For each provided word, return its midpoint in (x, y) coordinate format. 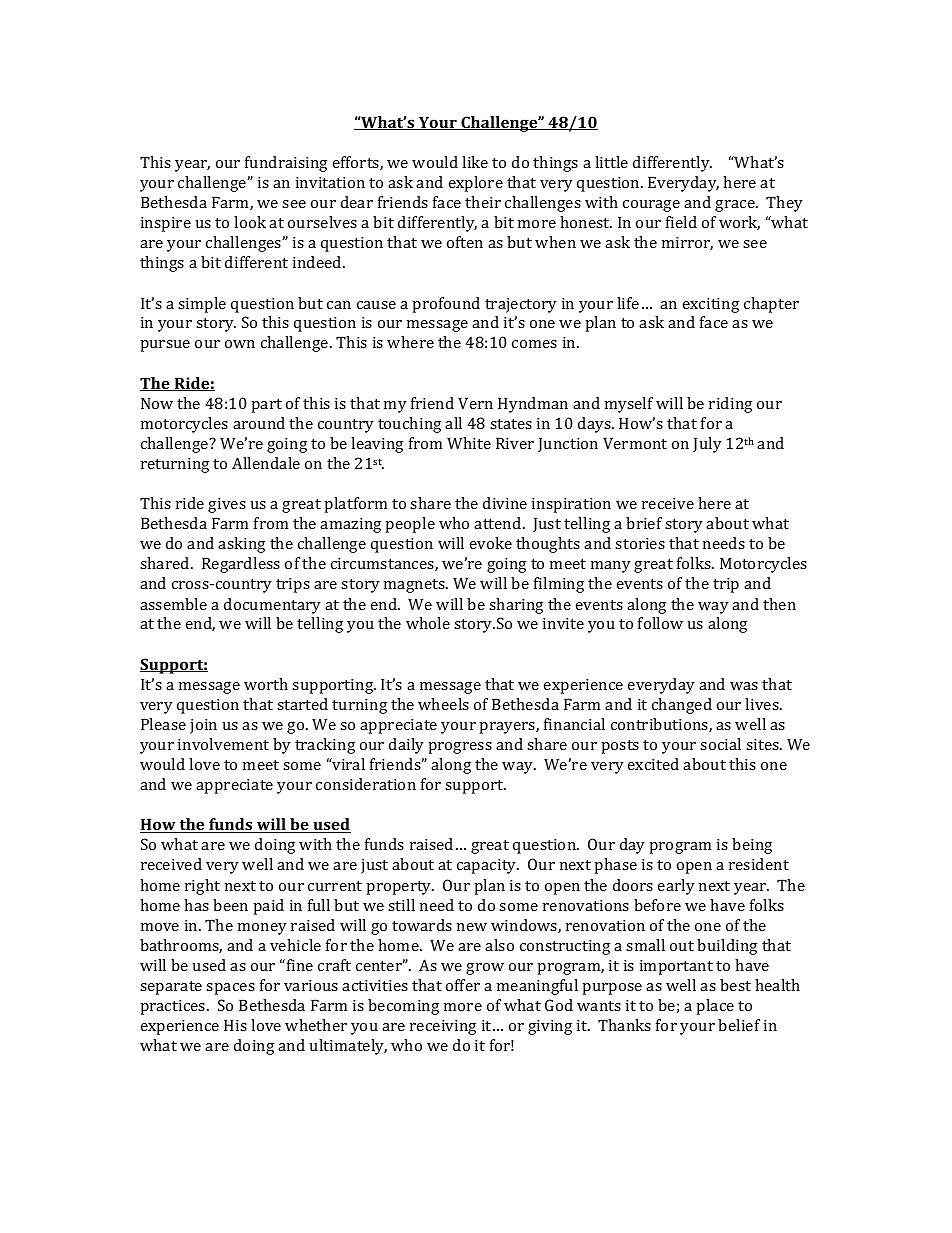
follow (660, 623)
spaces (230, 989)
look (250, 222)
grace (736, 206)
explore (476, 184)
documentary (272, 606)
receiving (443, 1027)
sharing (516, 606)
